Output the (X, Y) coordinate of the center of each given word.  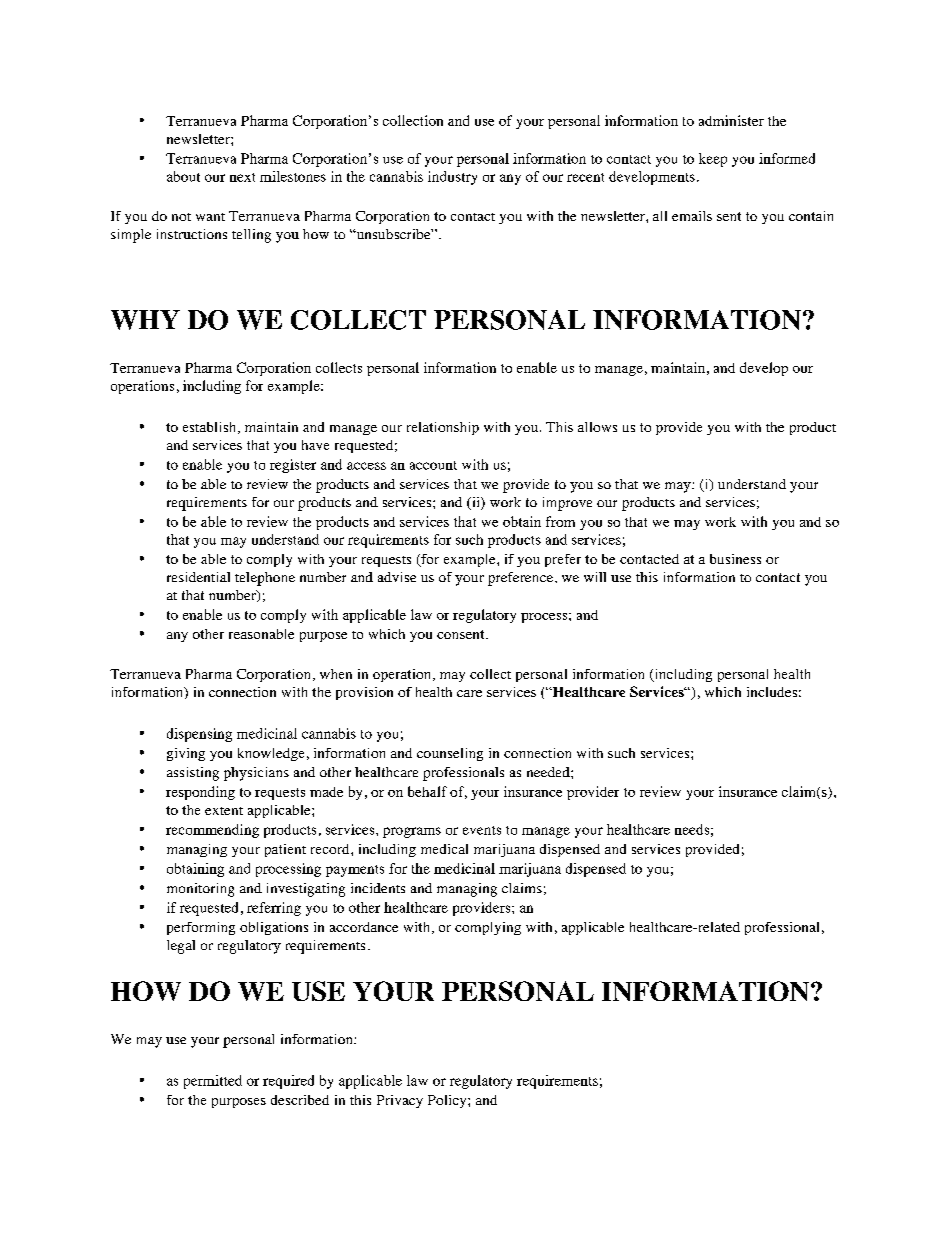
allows (597, 427)
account (433, 465)
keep (713, 160)
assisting (193, 774)
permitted (213, 1082)
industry (452, 178)
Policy (448, 1101)
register (293, 466)
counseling (450, 754)
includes (772, 692)
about (183, 176)
